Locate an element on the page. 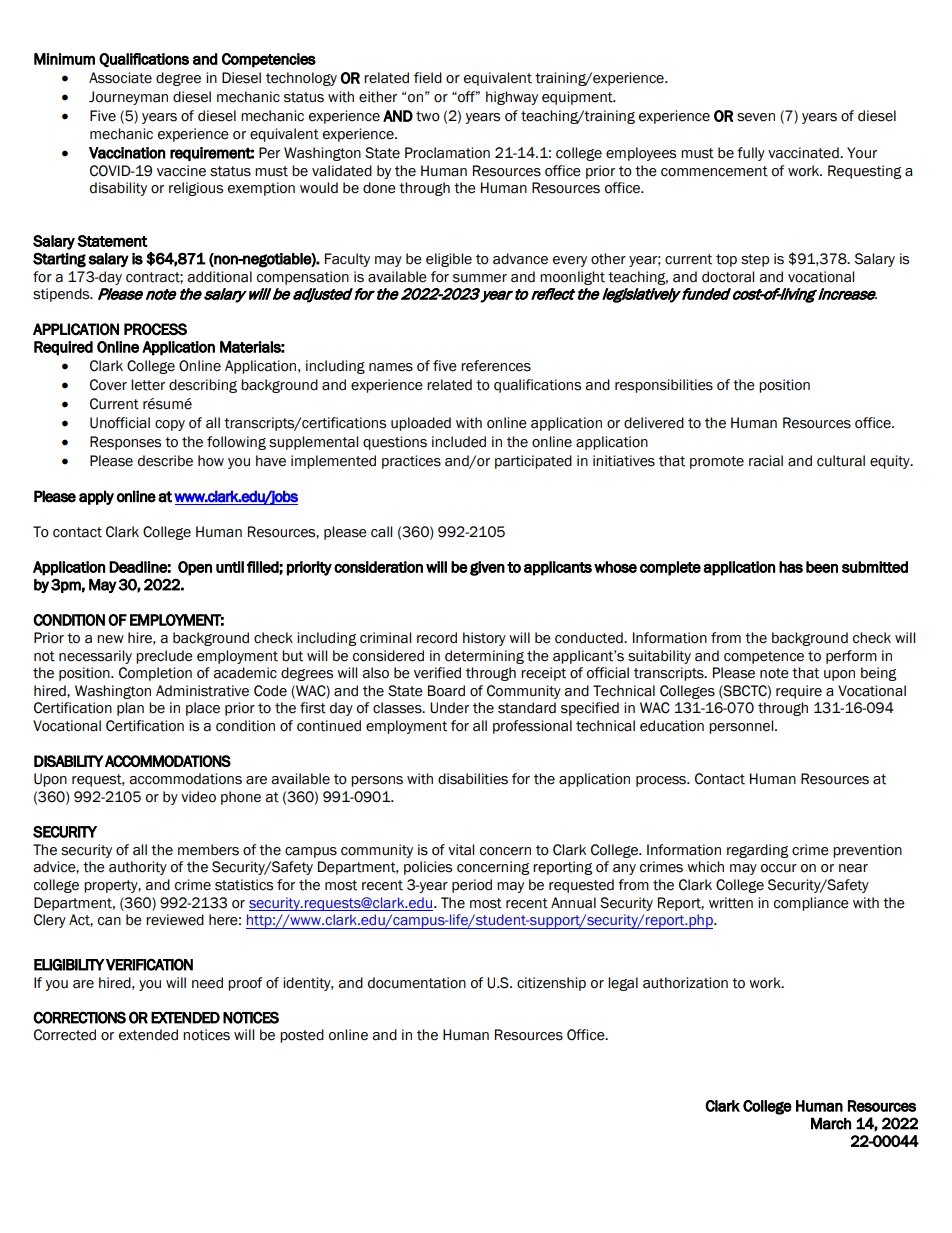 The width and height of the document is (952, 1233). competence is located at coordinates (764, 657).
